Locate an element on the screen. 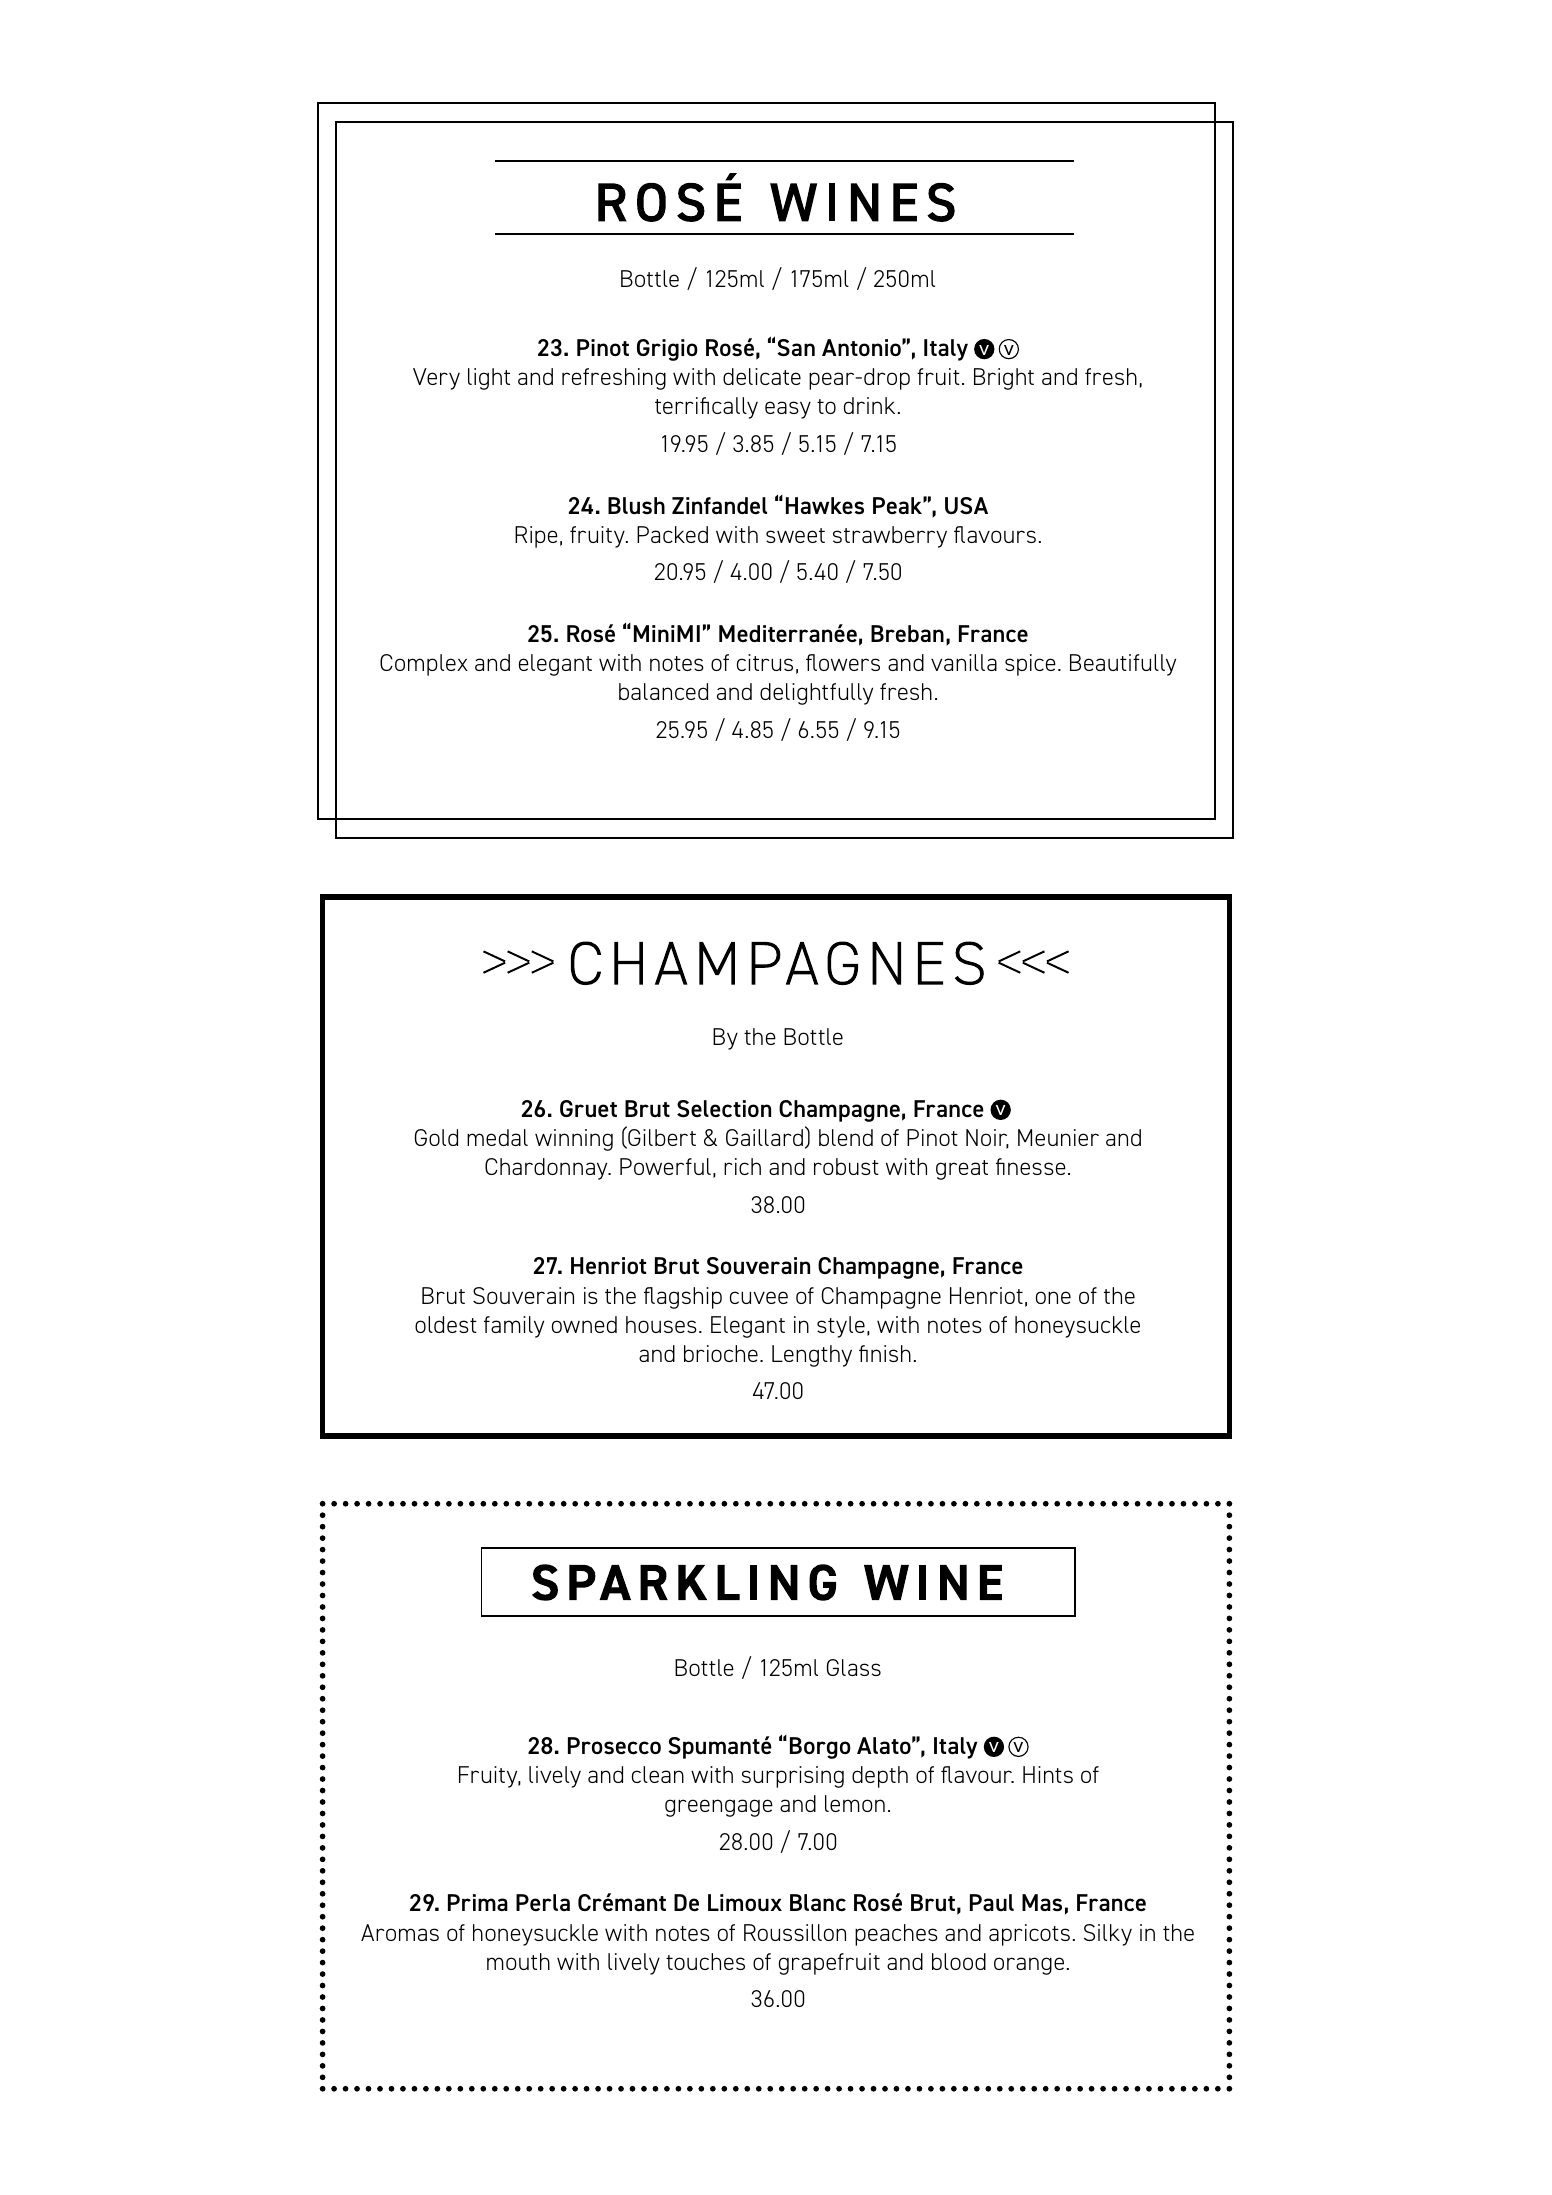  brioche is located at coordinates (721, 1353).
